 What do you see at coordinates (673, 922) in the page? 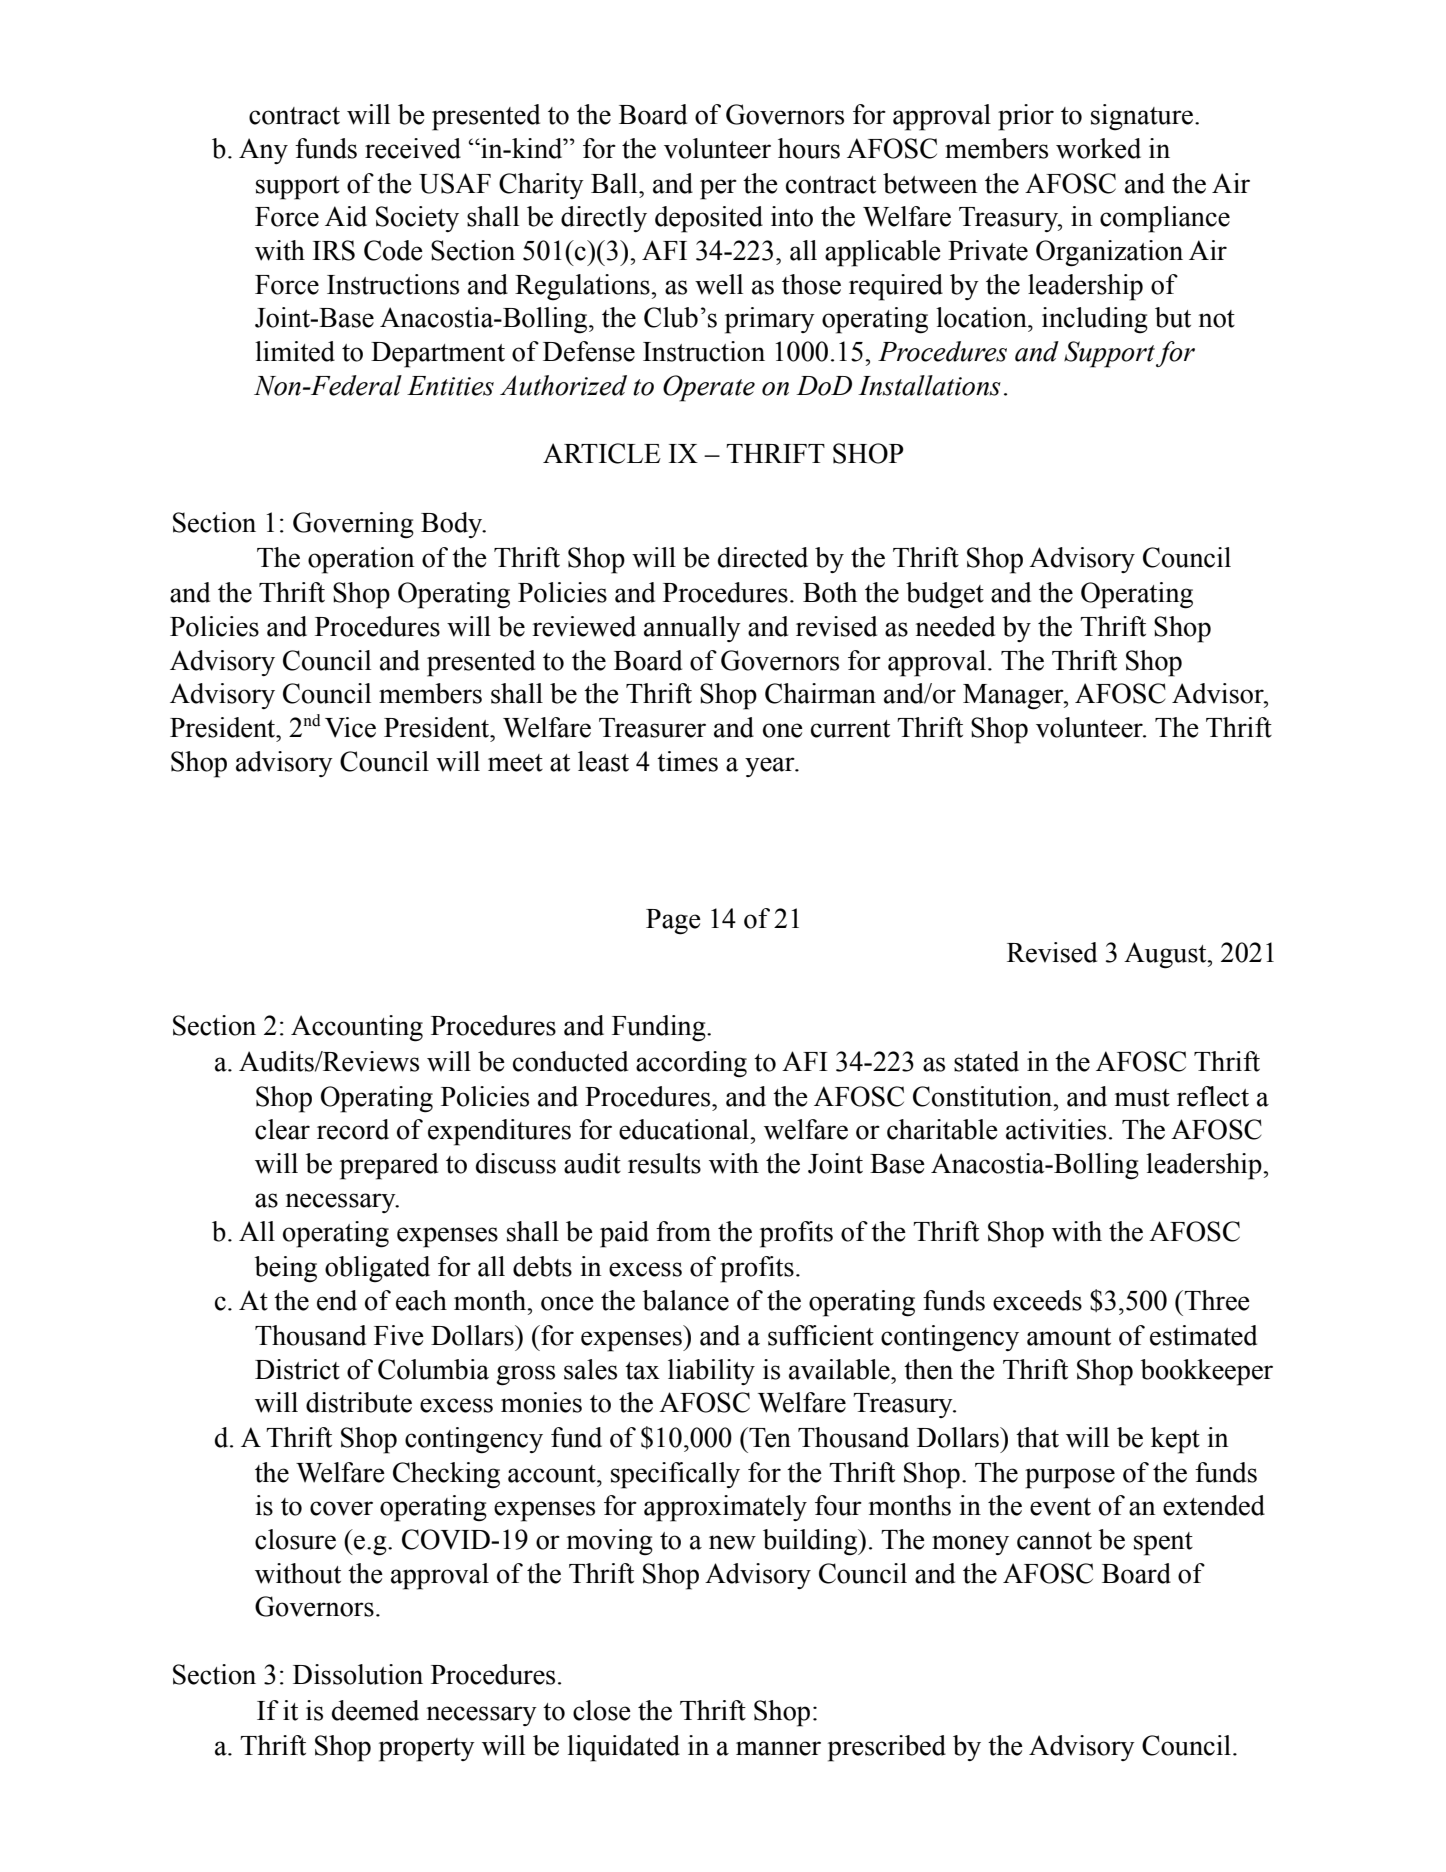
I see `Page` at bounding box center [673, 922].
